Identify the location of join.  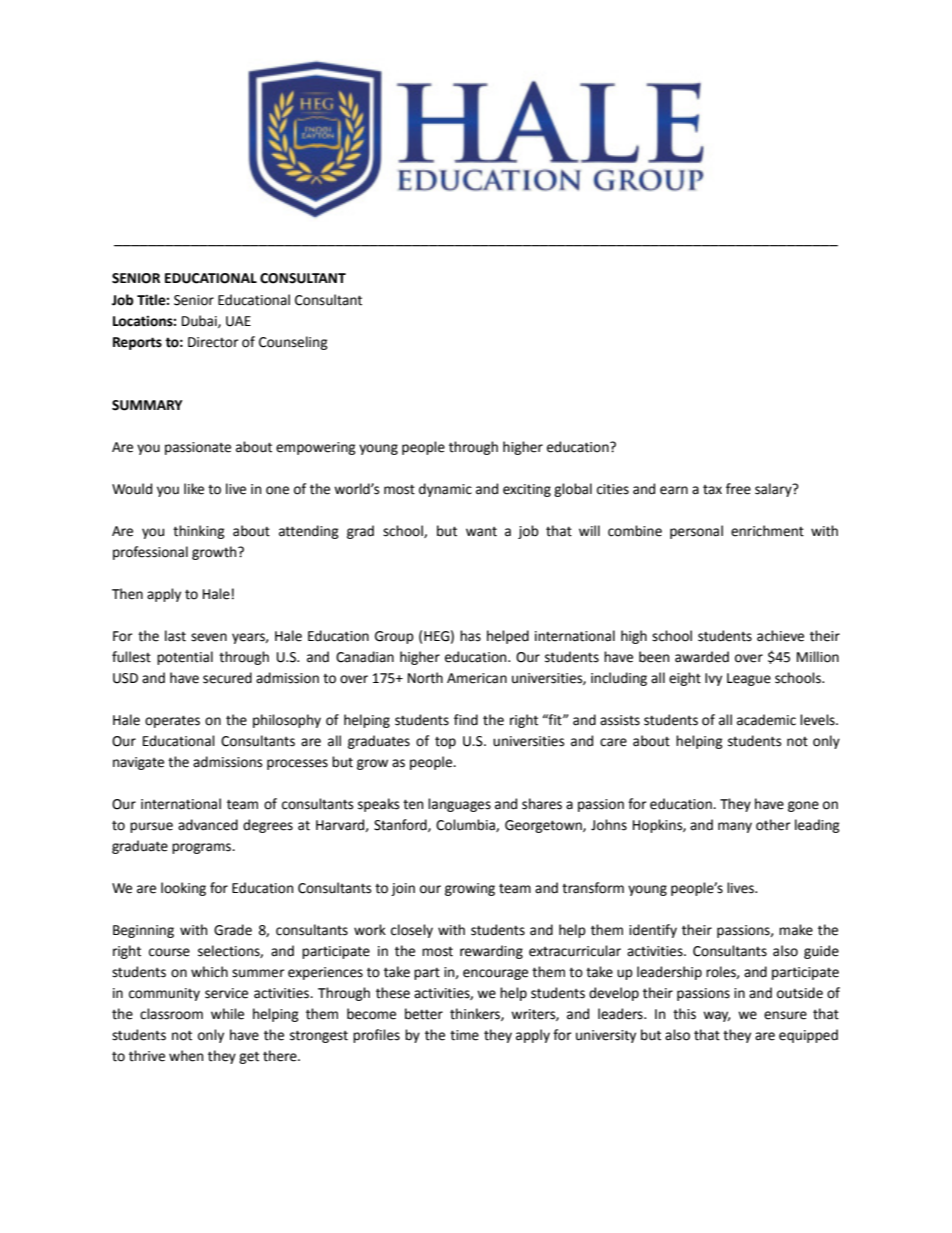
(403, 889).
